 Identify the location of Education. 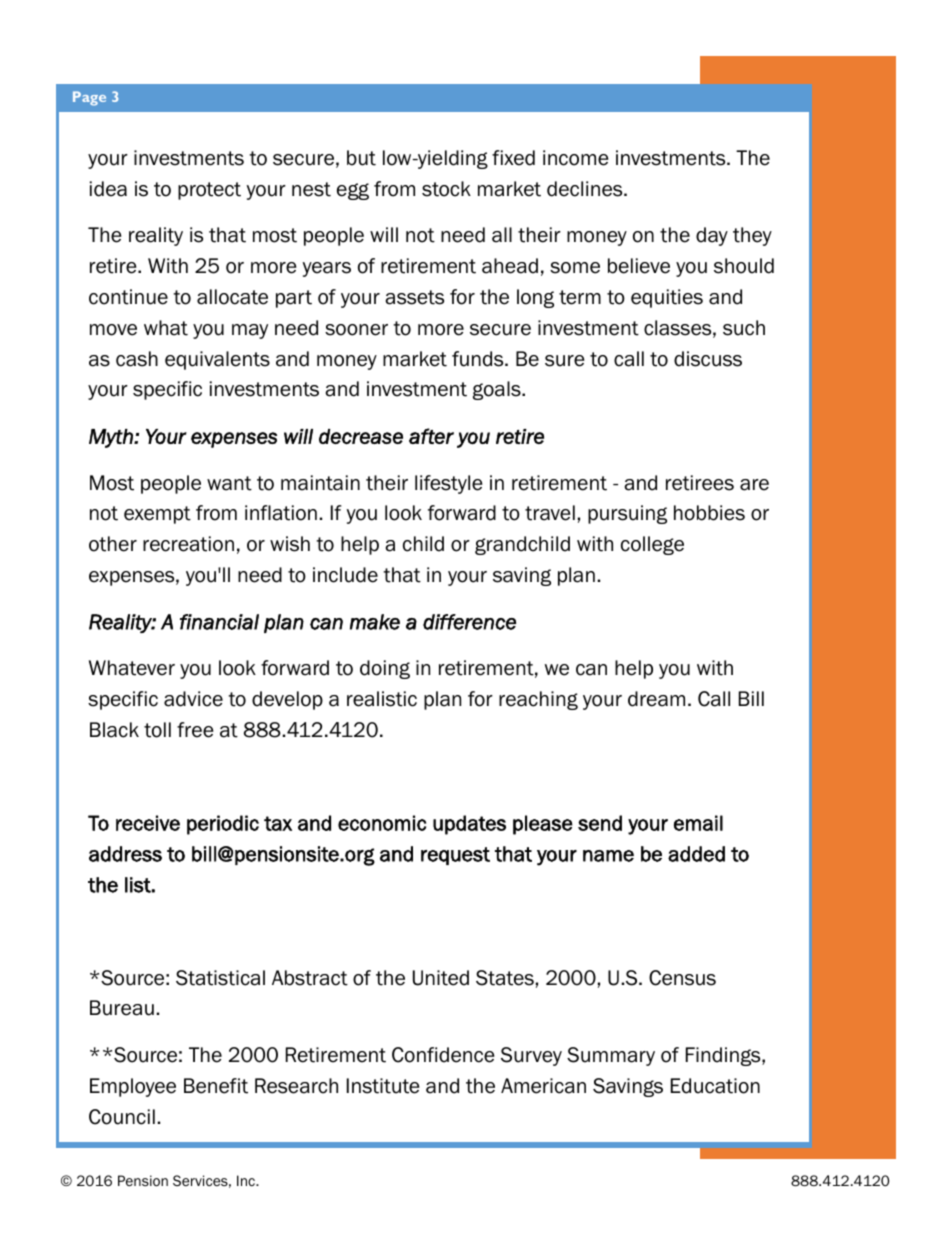
(715, 1086).
